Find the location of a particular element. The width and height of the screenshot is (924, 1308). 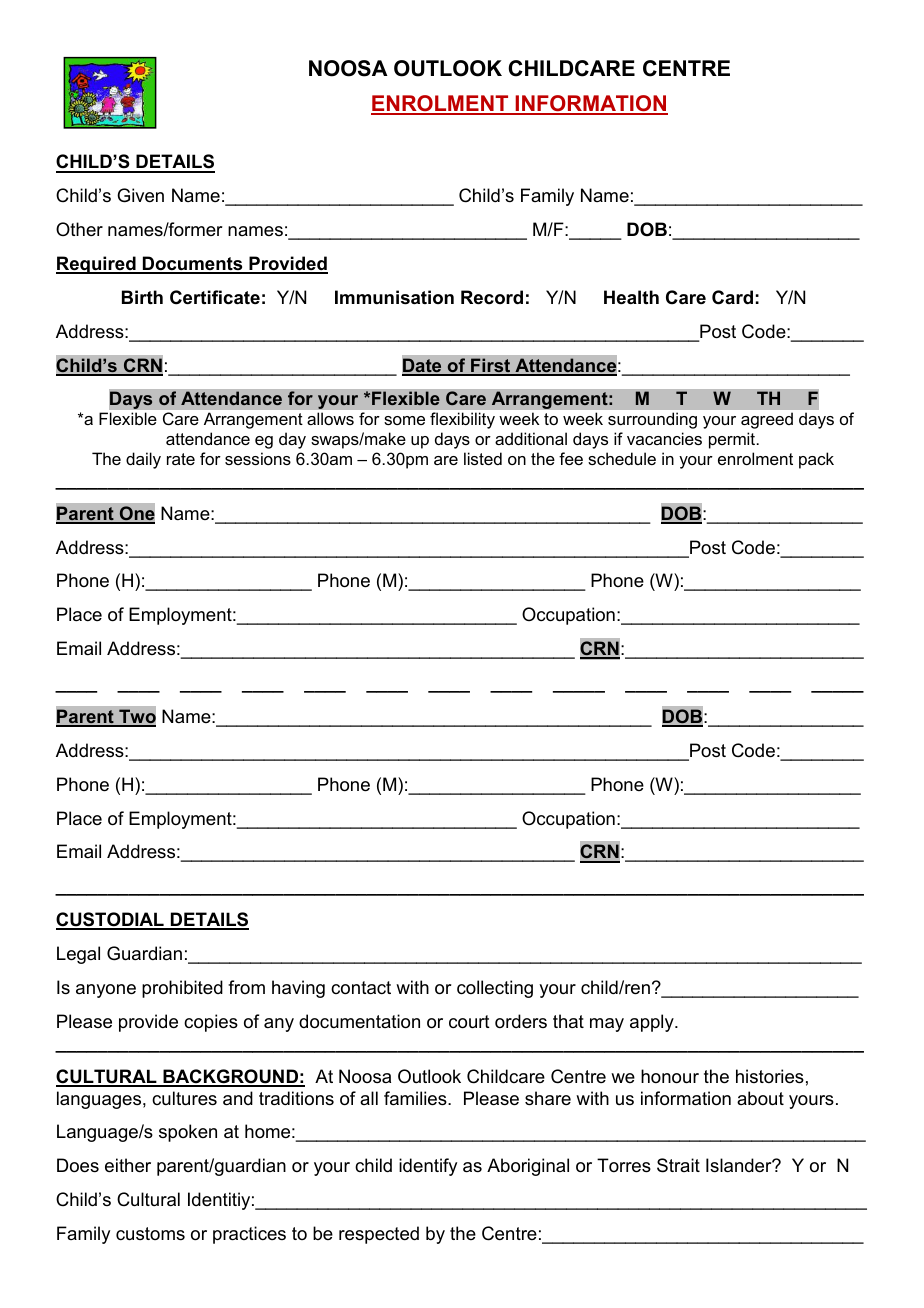

pack is located at coordinates (816, 460).
